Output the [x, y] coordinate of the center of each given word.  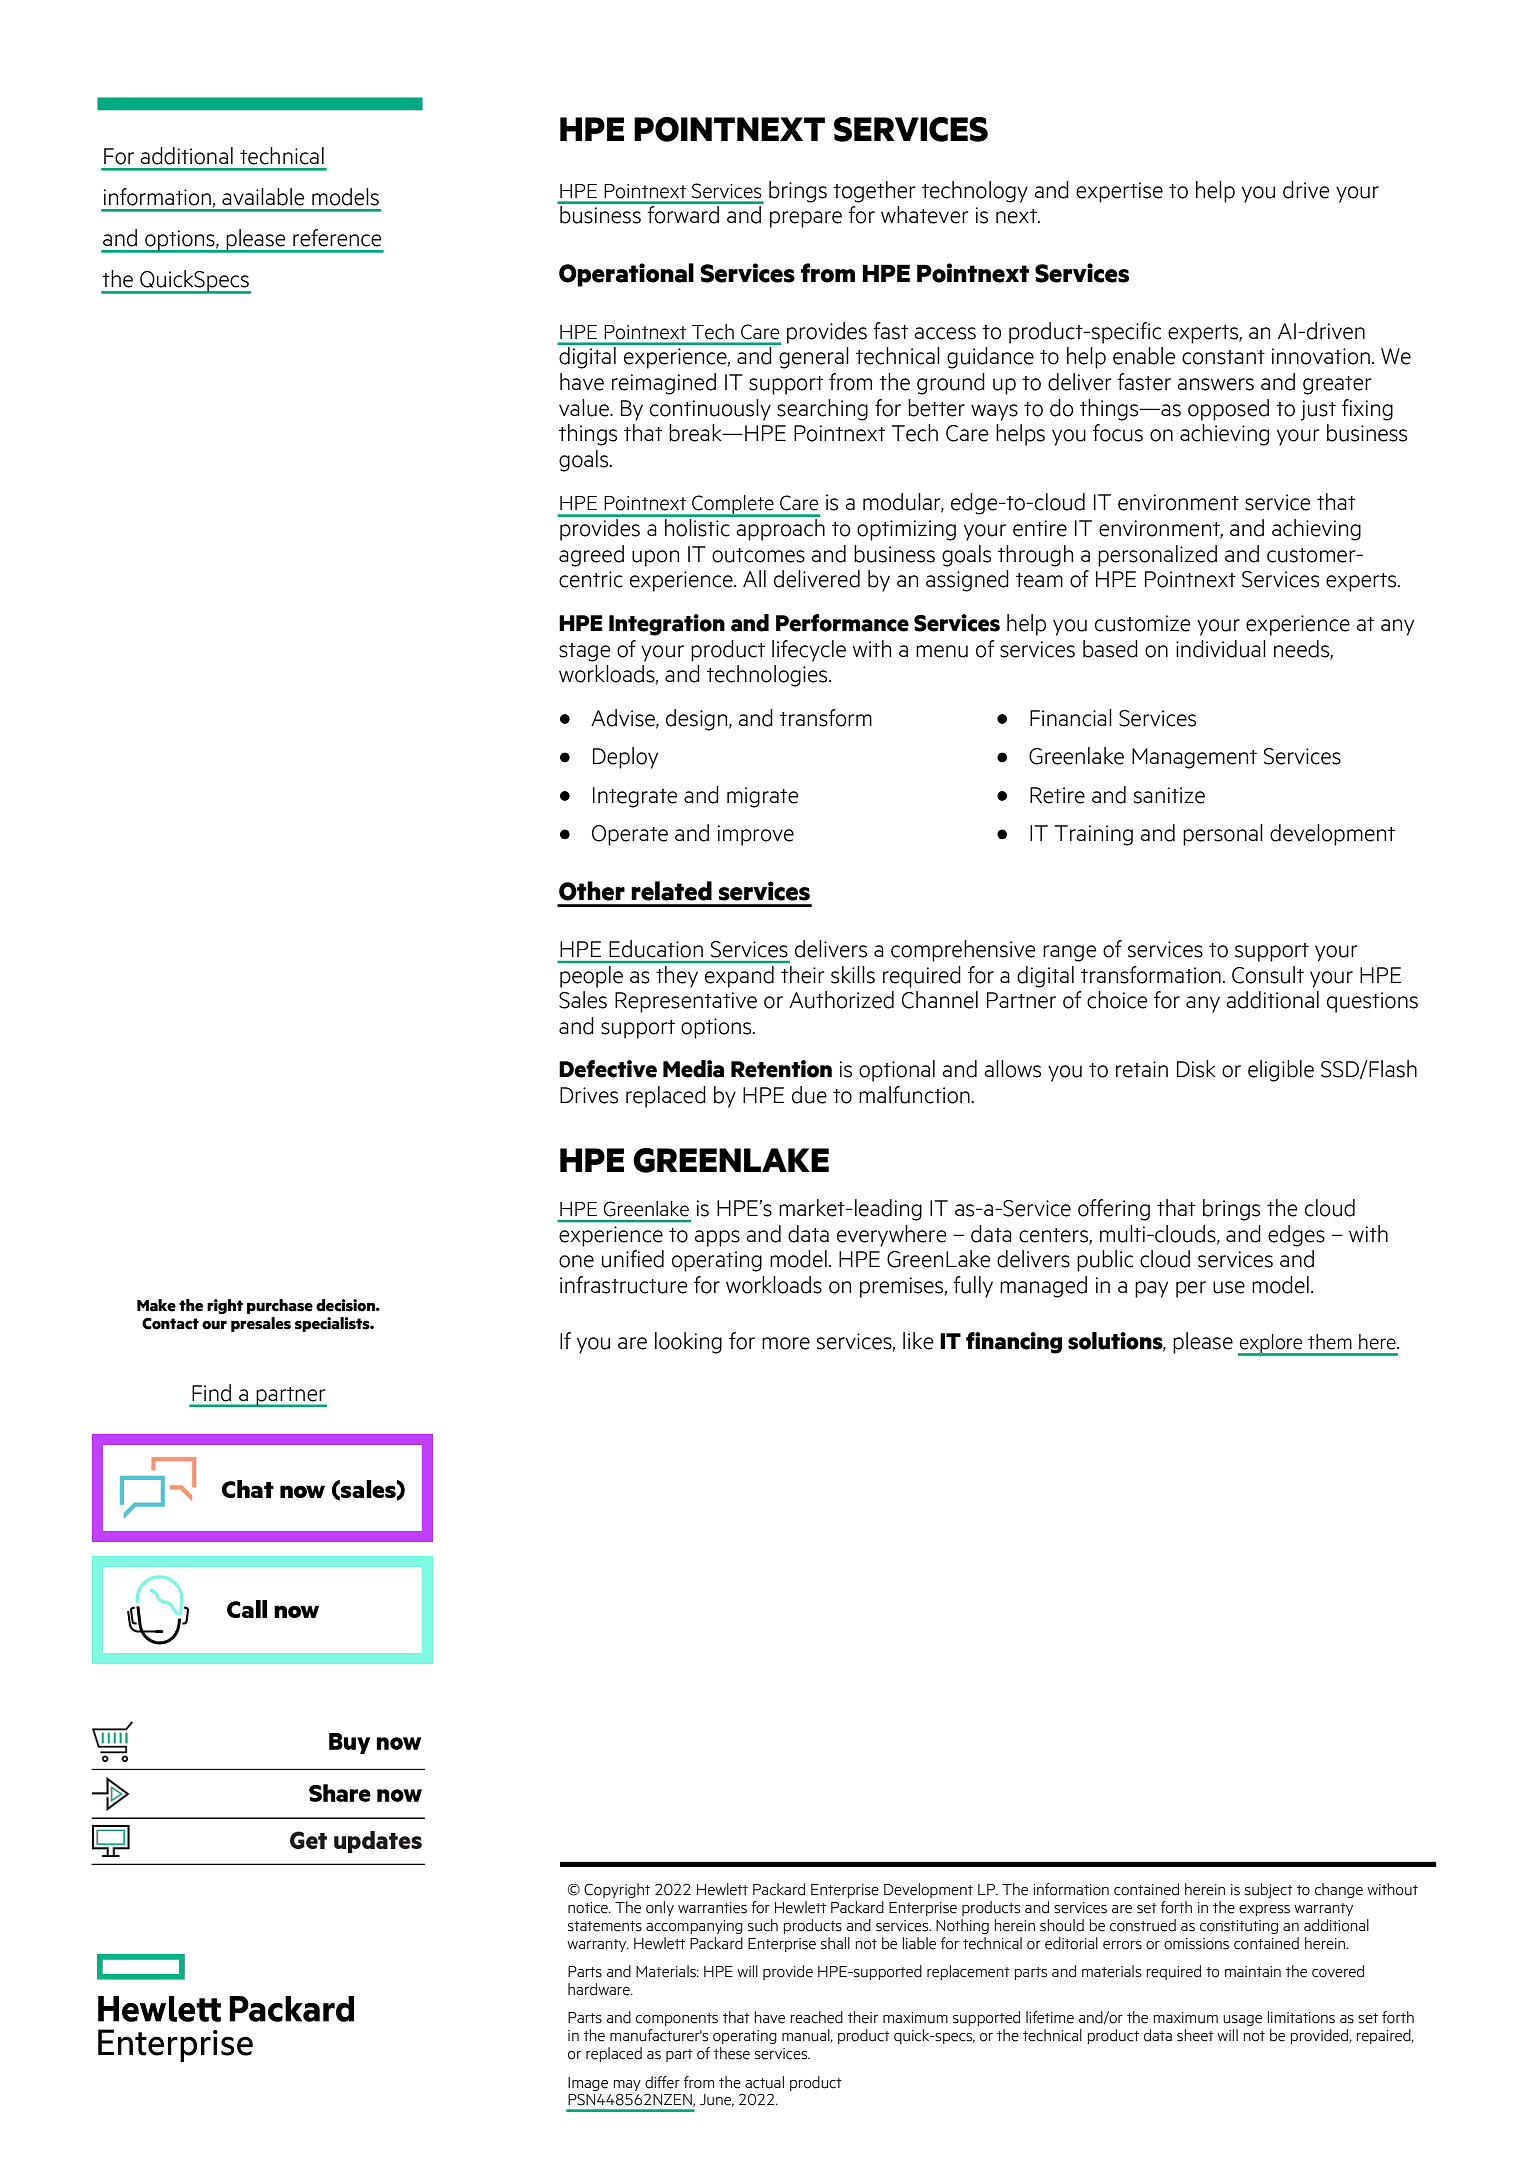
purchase [280, 1306]
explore [1271, 1345]
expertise [1119, 192]
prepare [806, 219]
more [786, 1343]
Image [588, 2084]
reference [337, 238]
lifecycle [809, 651]
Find [211, 1393]
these [732, 2053]
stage [585, 652]
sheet [1195, 2035]
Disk [1196, 1069]
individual [1221, 649]
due [809, 1095]
